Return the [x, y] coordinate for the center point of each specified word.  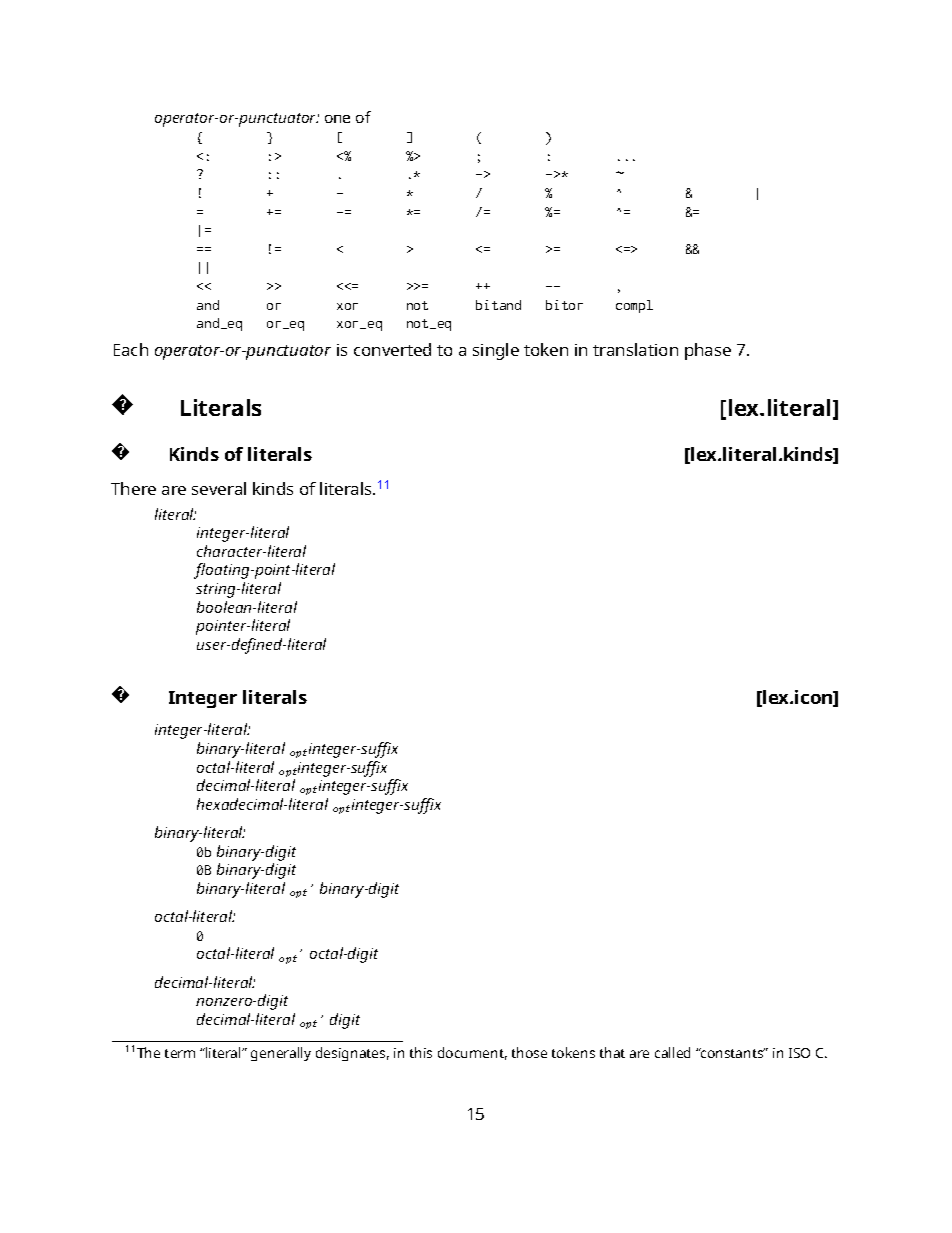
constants [732, 1053]
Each [131, 349]
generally [281, 1054]
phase [708, 351]
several [219, 488]
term [180, 1053]
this [421, 1052]
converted [392, 349]
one [337, 119]
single [496, 351]
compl [634, 306]
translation [635, 349]
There [133, 488]
